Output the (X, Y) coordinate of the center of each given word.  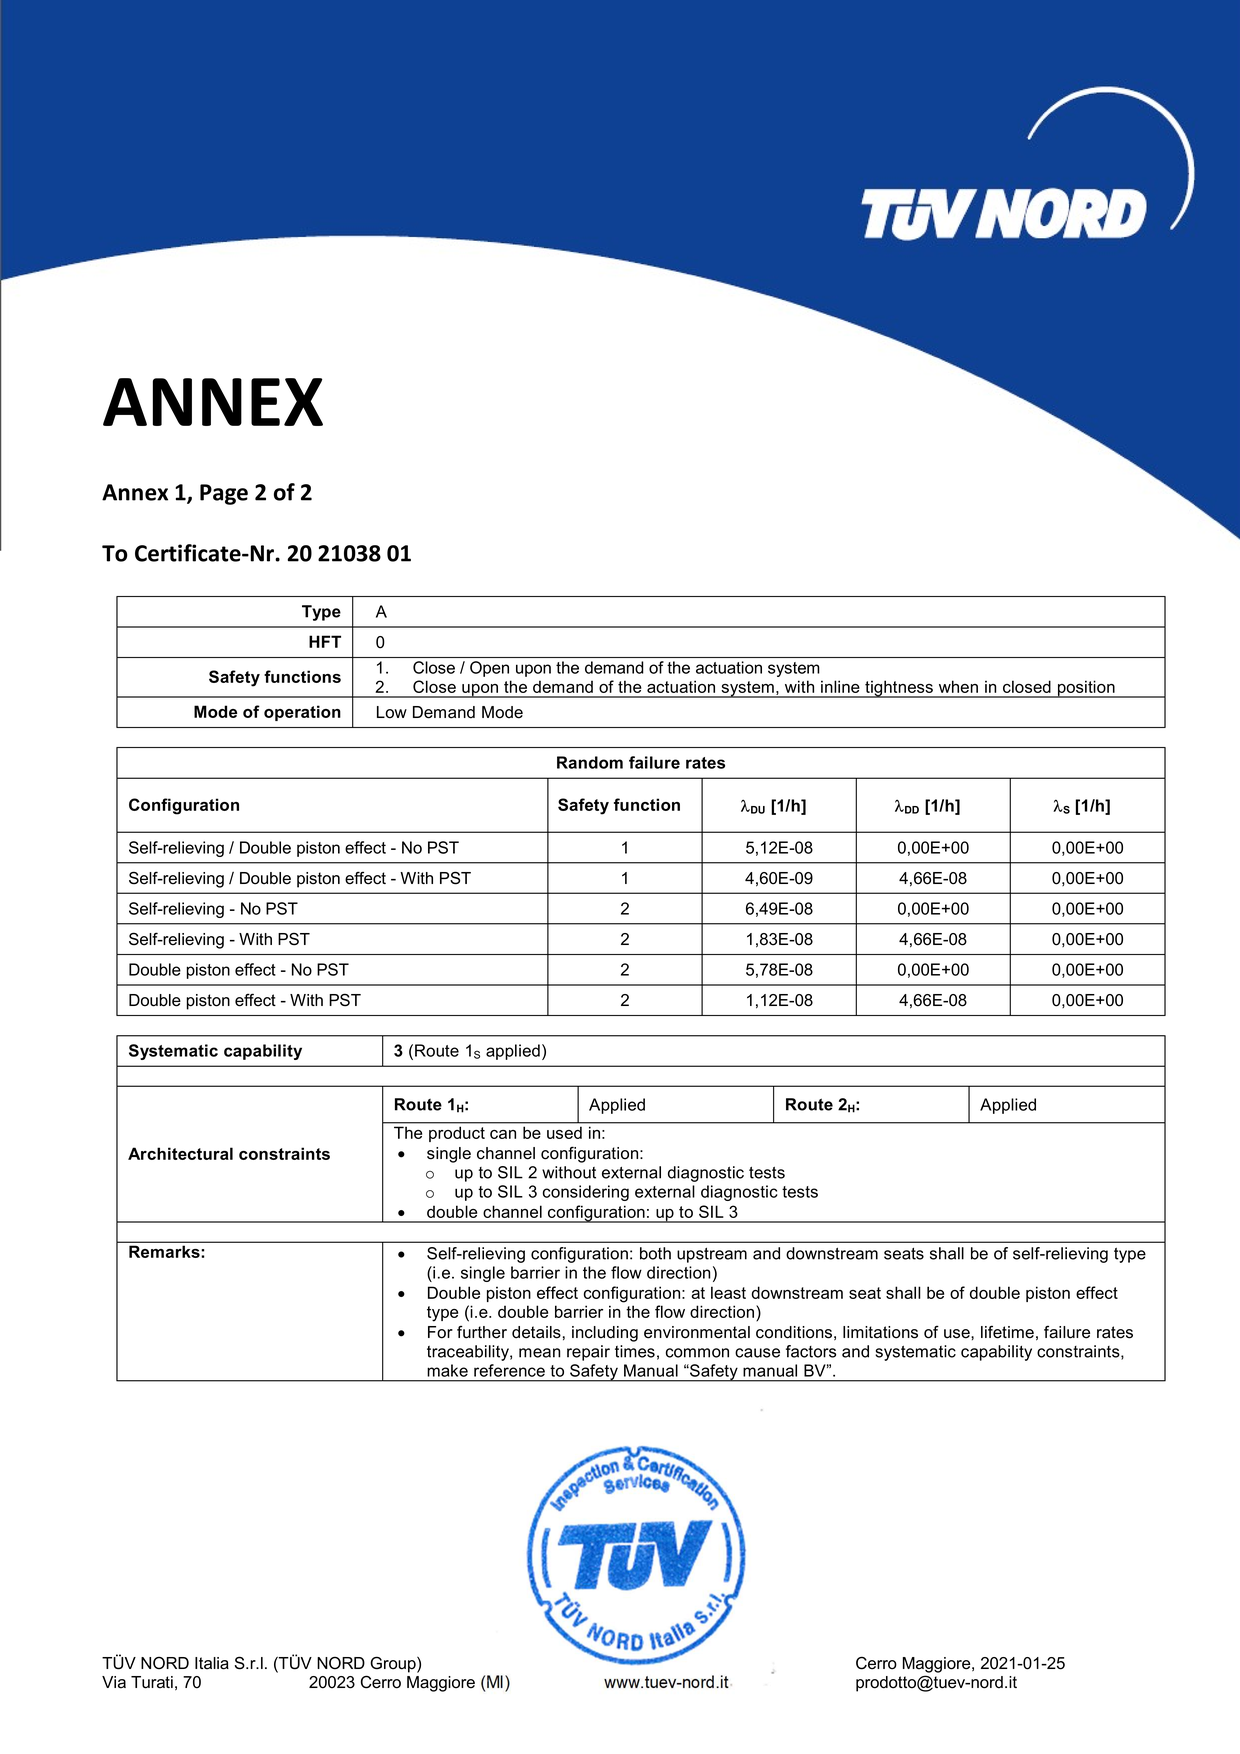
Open (489, 669)
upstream (712, 1255)
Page (224, 494)
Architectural (180, 1153)
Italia (212, 1663)
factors (811, 1351)
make (447, 1370)
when (958, 686)
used (564, 1133)
